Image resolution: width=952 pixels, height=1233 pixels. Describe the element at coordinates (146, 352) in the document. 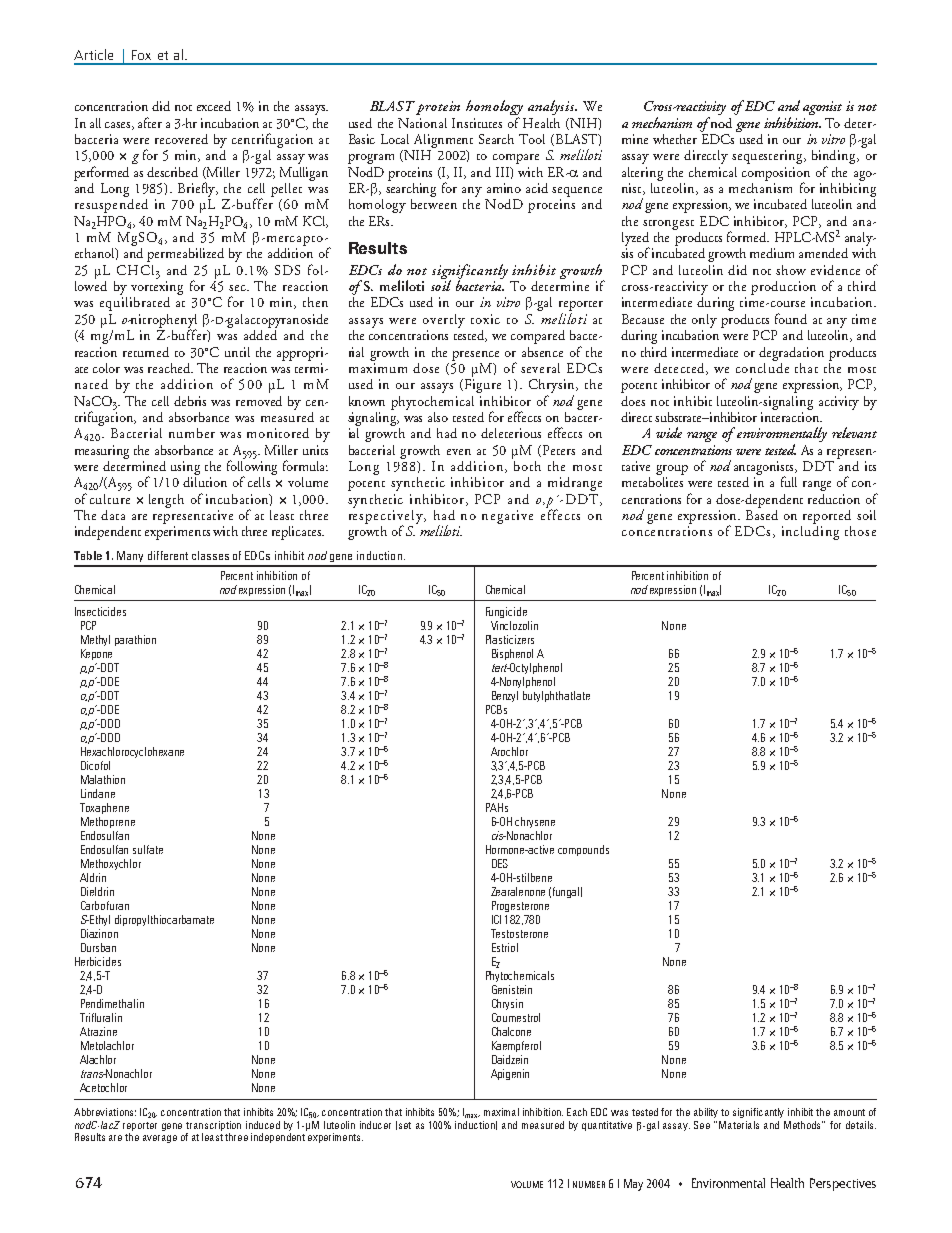

I see `returned` at that location.
